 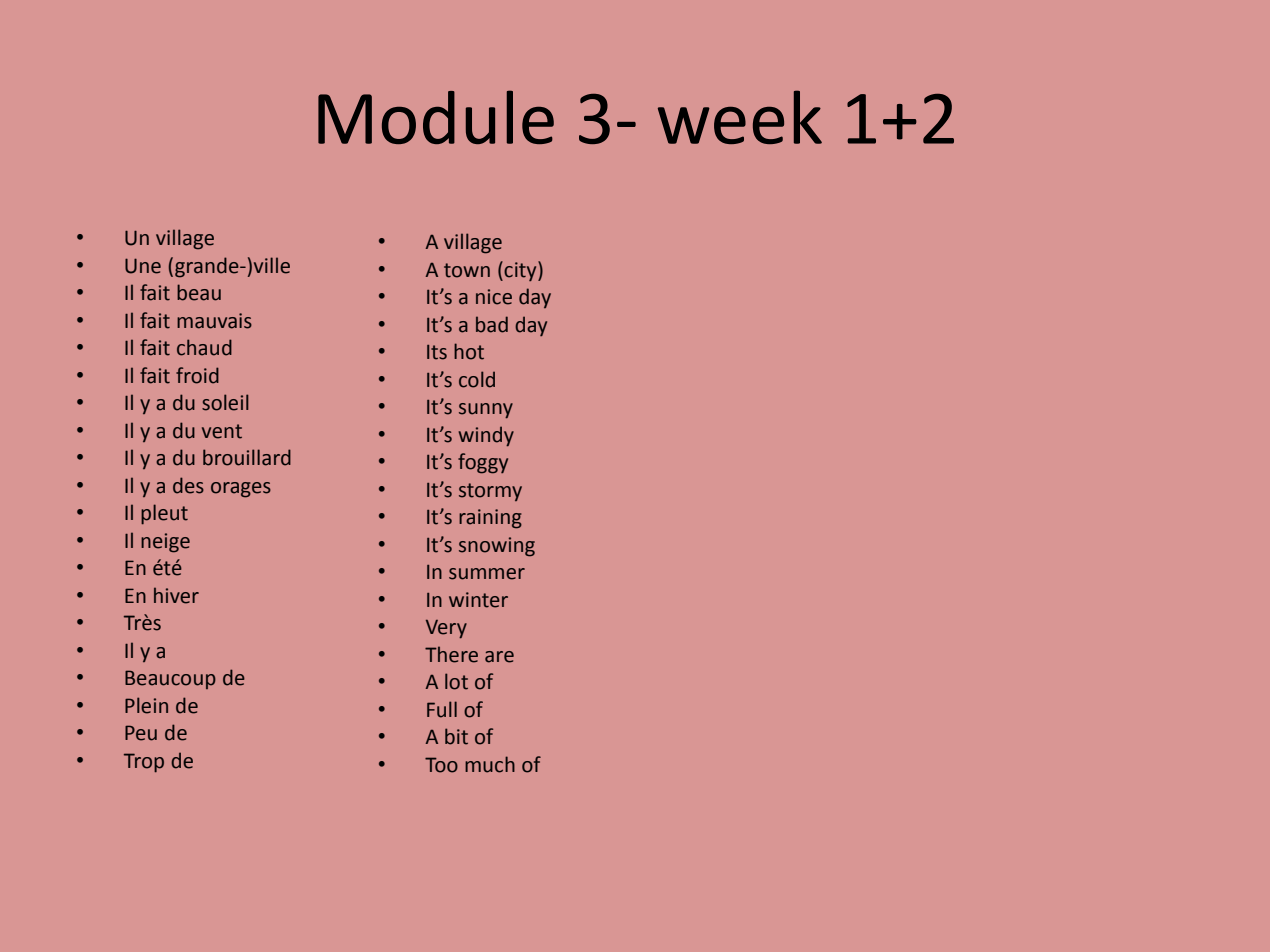 What do you see at coordinates (478, 600) in the screenshot?
I see `winter` at bounding box center [478, 600].
